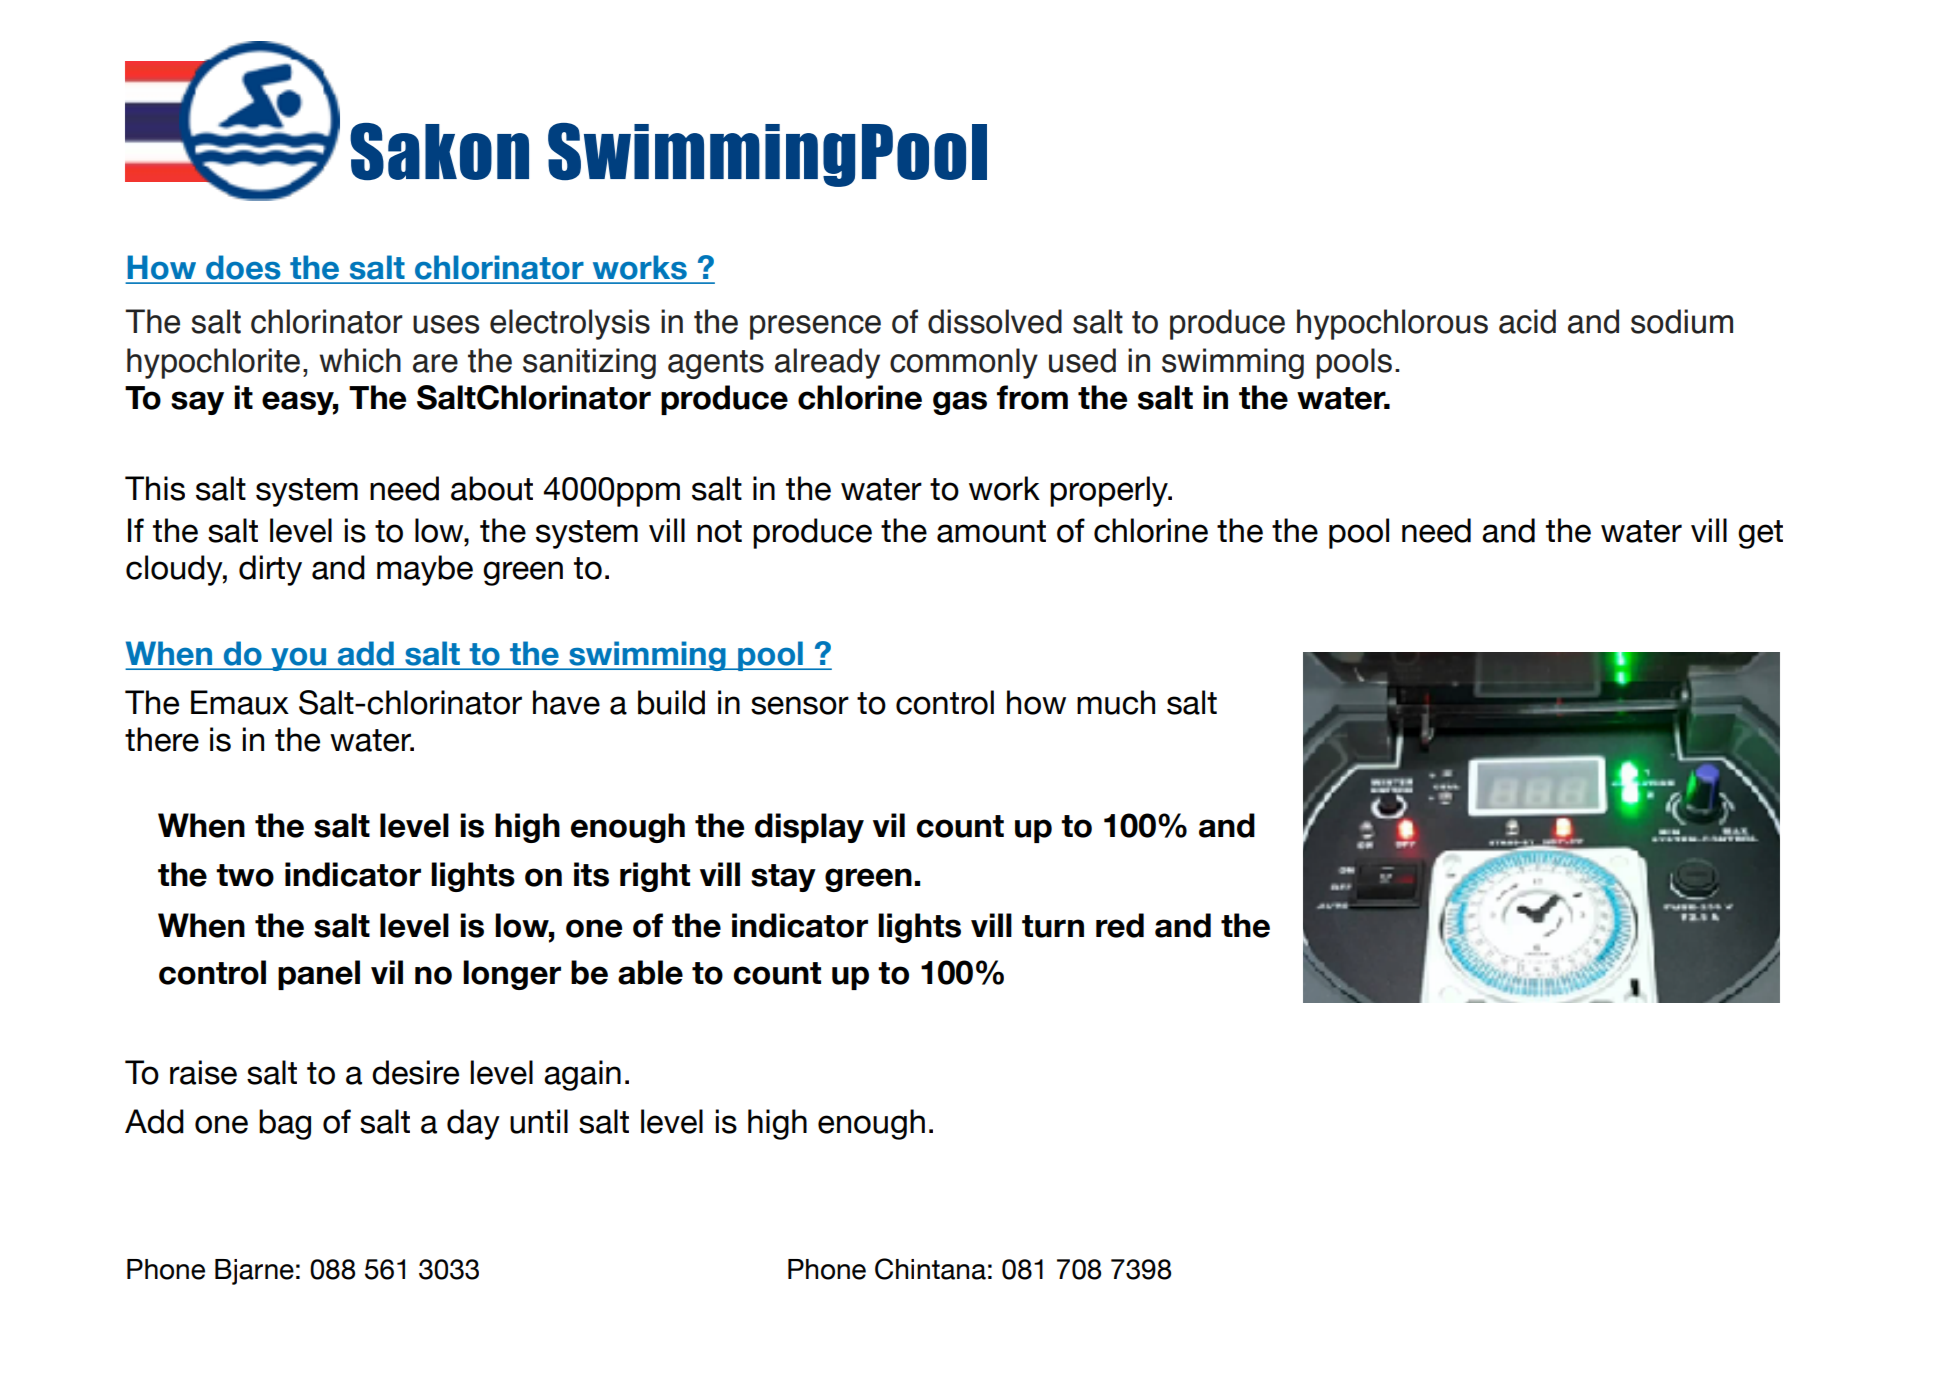  Describe the element at coordinates (162, 739) in the screenshot. I see `there` at that location.
